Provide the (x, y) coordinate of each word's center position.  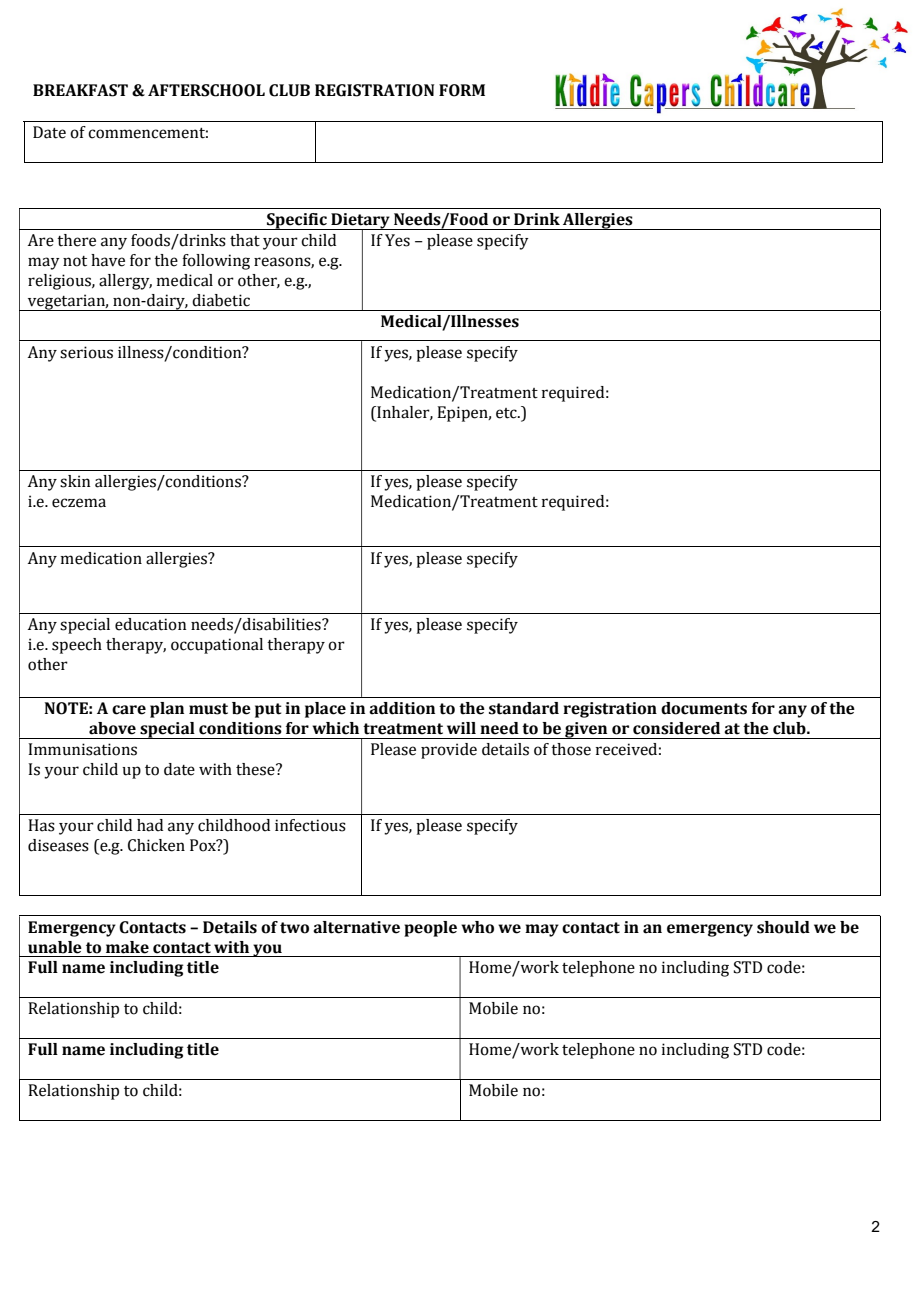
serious (86, 352)
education (151, 624)
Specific (297, 221)
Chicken (156, 845)
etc (507, 413)
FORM (462, 90)
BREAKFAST (80, 90)
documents (704, 708)
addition (402, 708)
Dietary (360, 222)
